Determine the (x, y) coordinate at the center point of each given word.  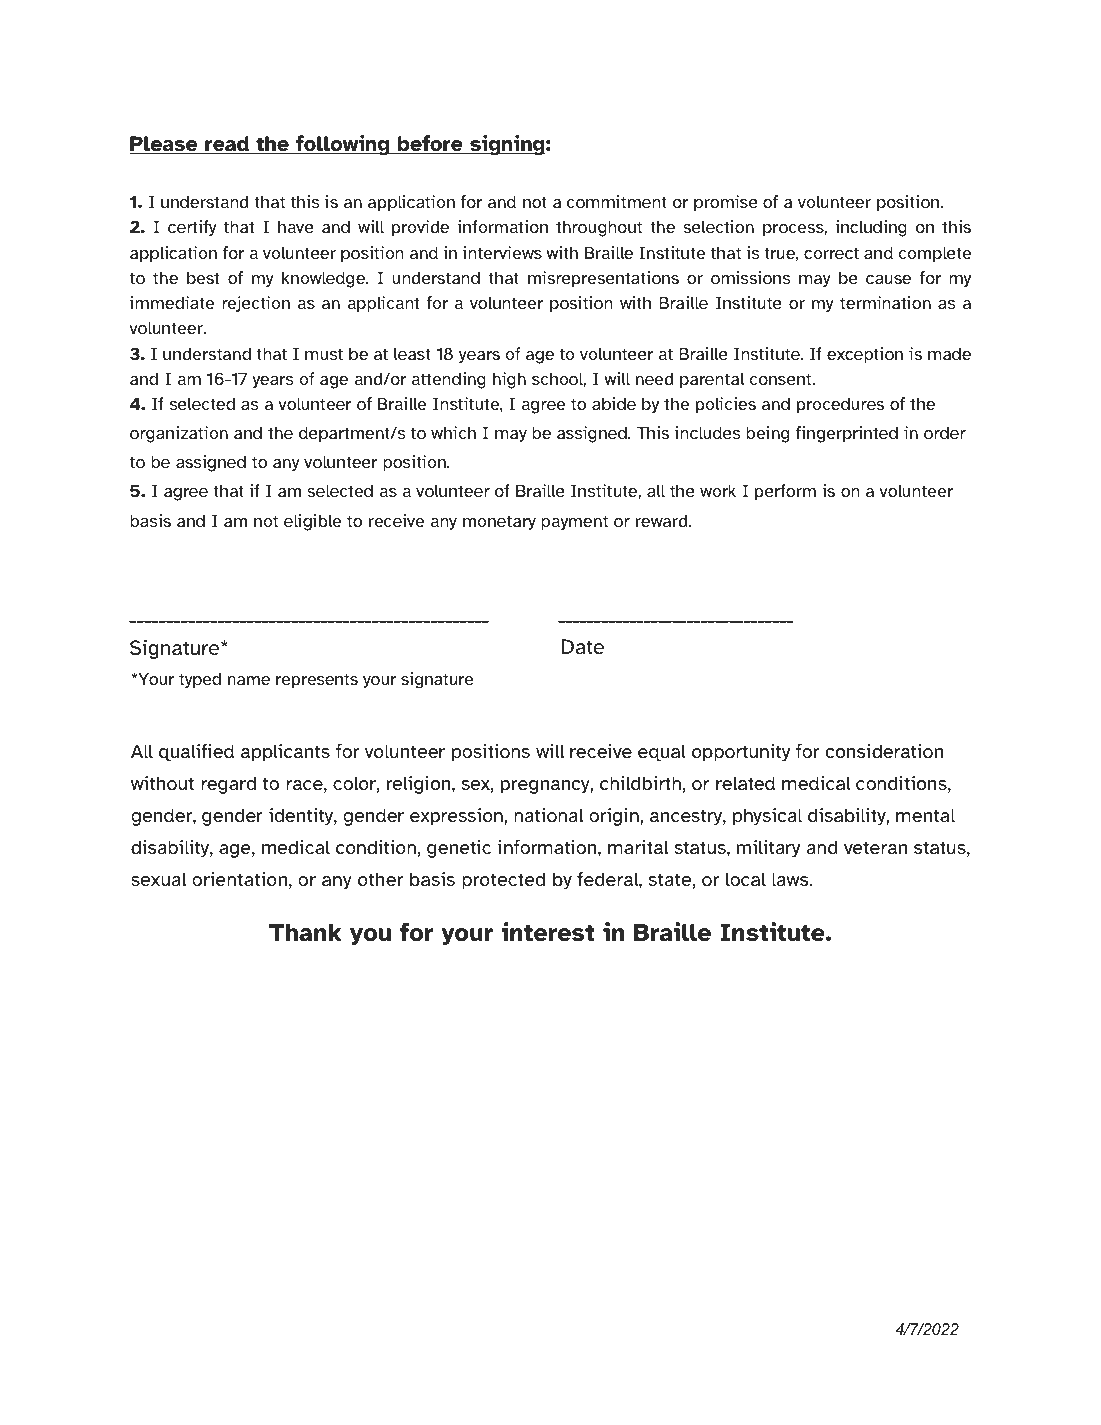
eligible (312, 522)
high (509, 380)
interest (548, 932)
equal (662, 753)
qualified (196, 753)
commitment (617, 201)
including (871, 228)
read (227, 145)
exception (865, 355)
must (324, 354)
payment (574, 522)
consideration (884, 751)
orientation (239, 879)
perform (785, 492)
